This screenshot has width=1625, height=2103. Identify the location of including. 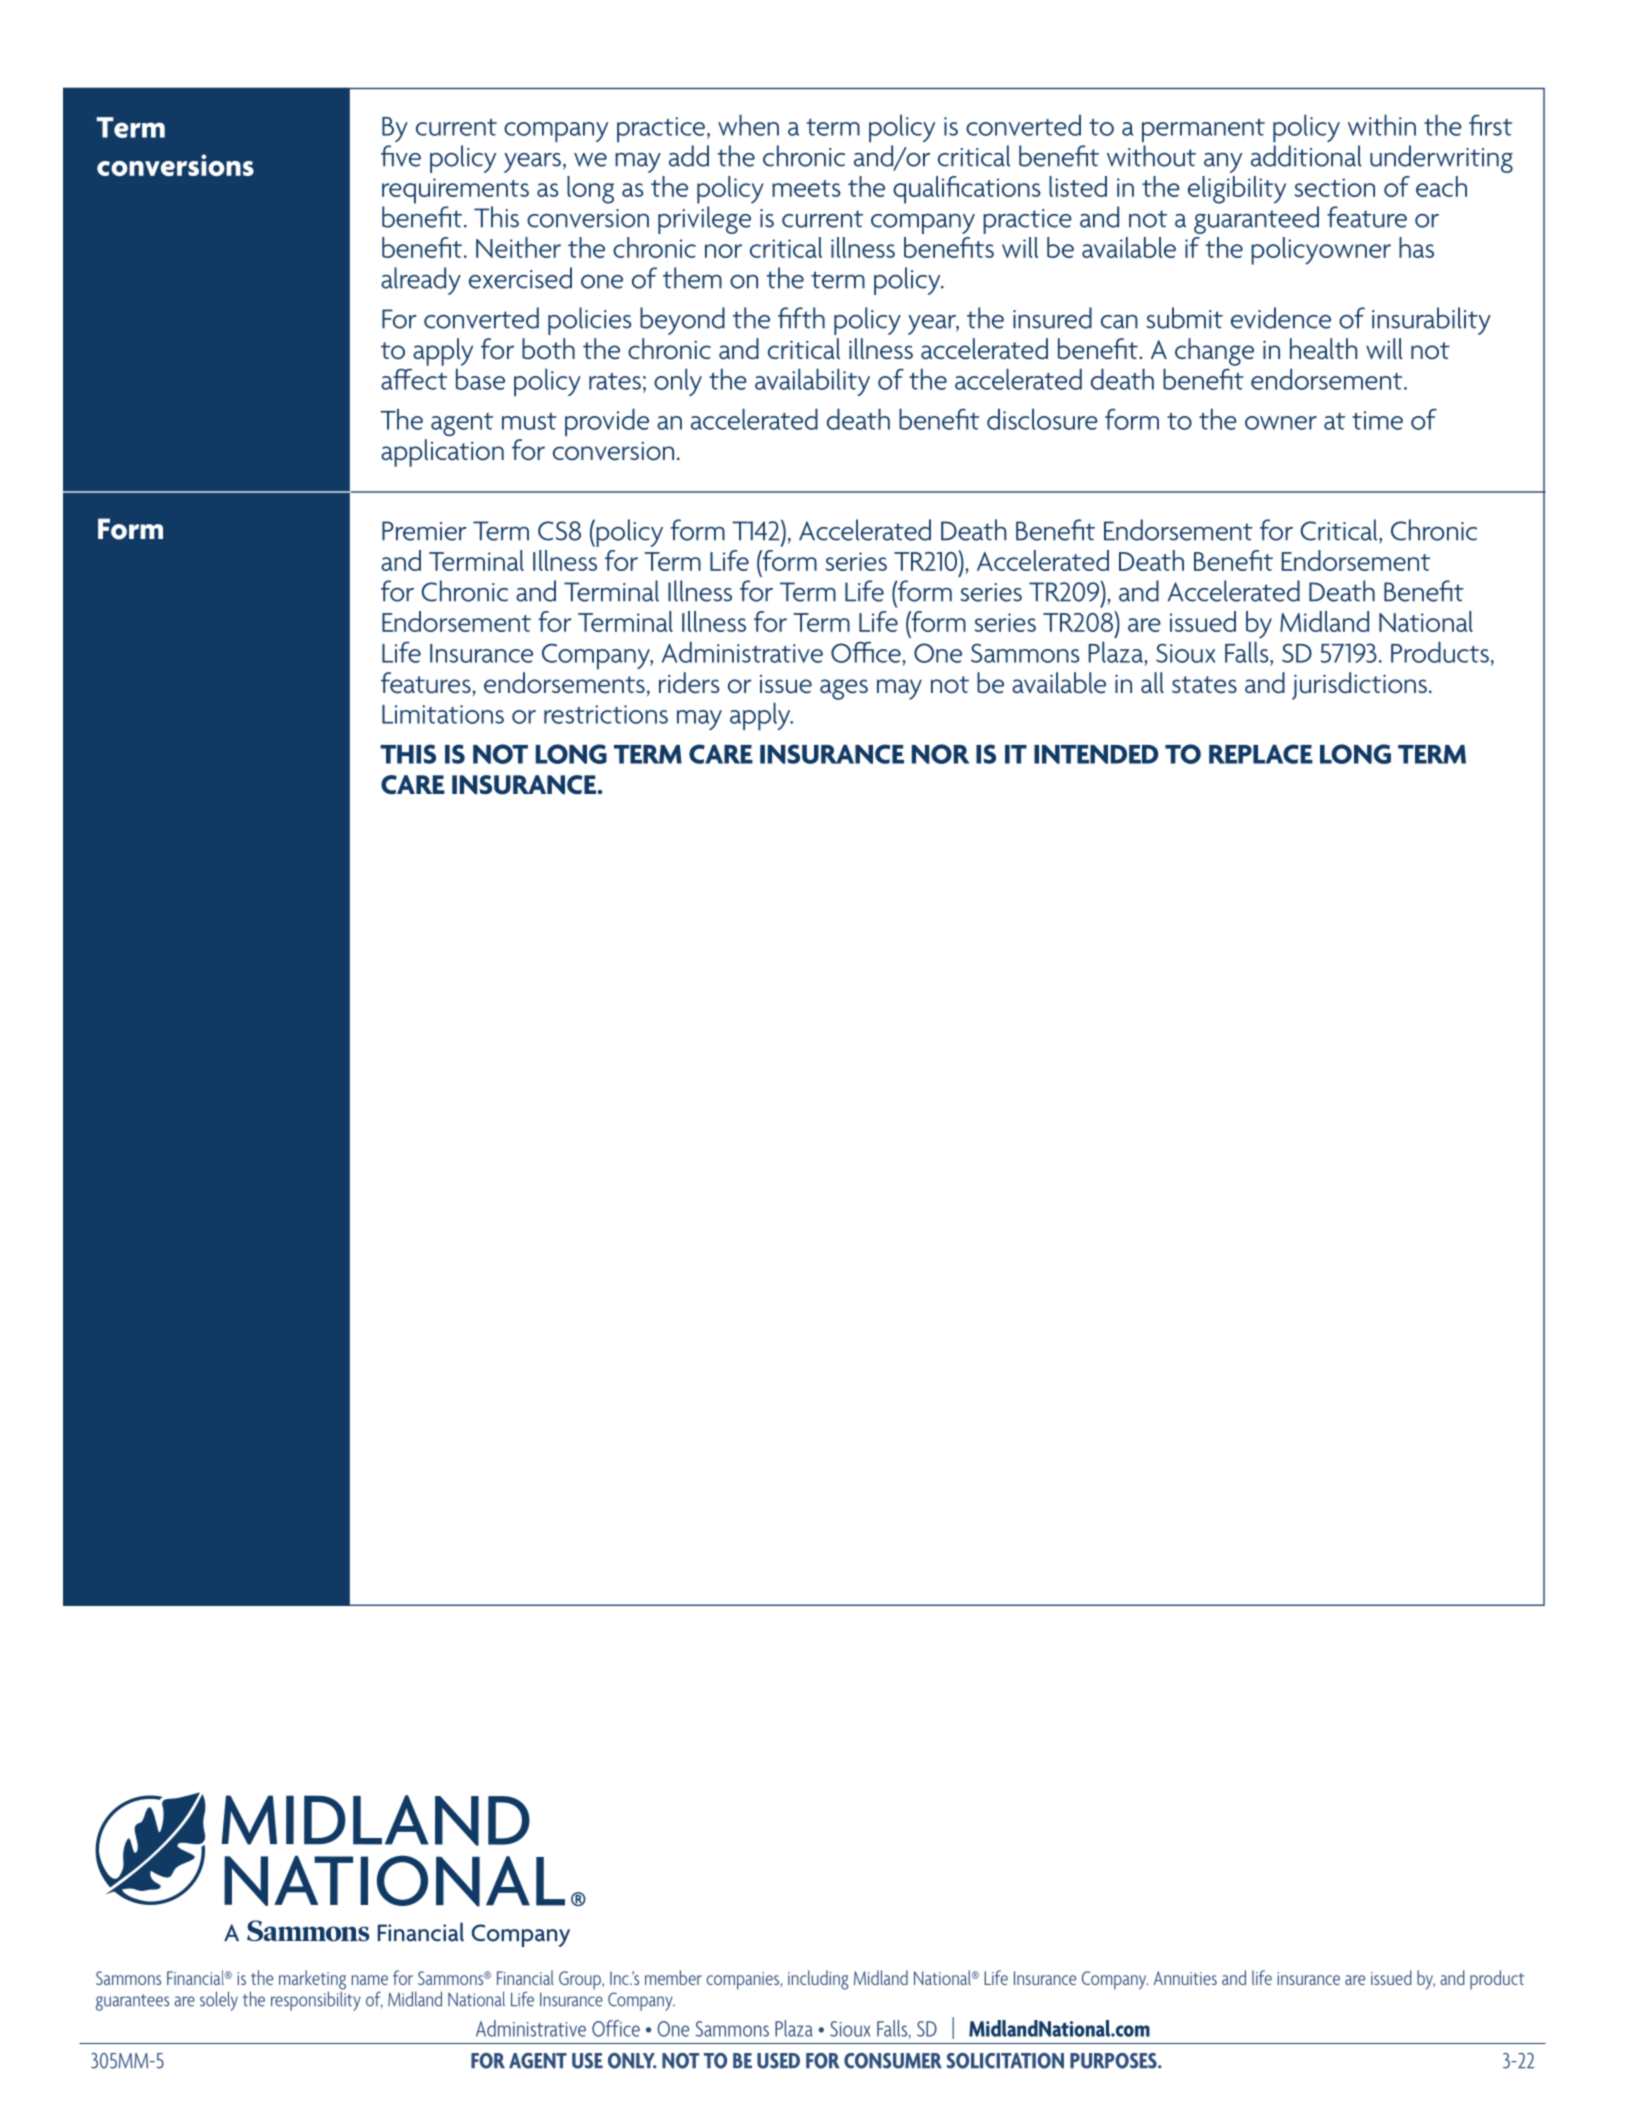
(818, 1980).
